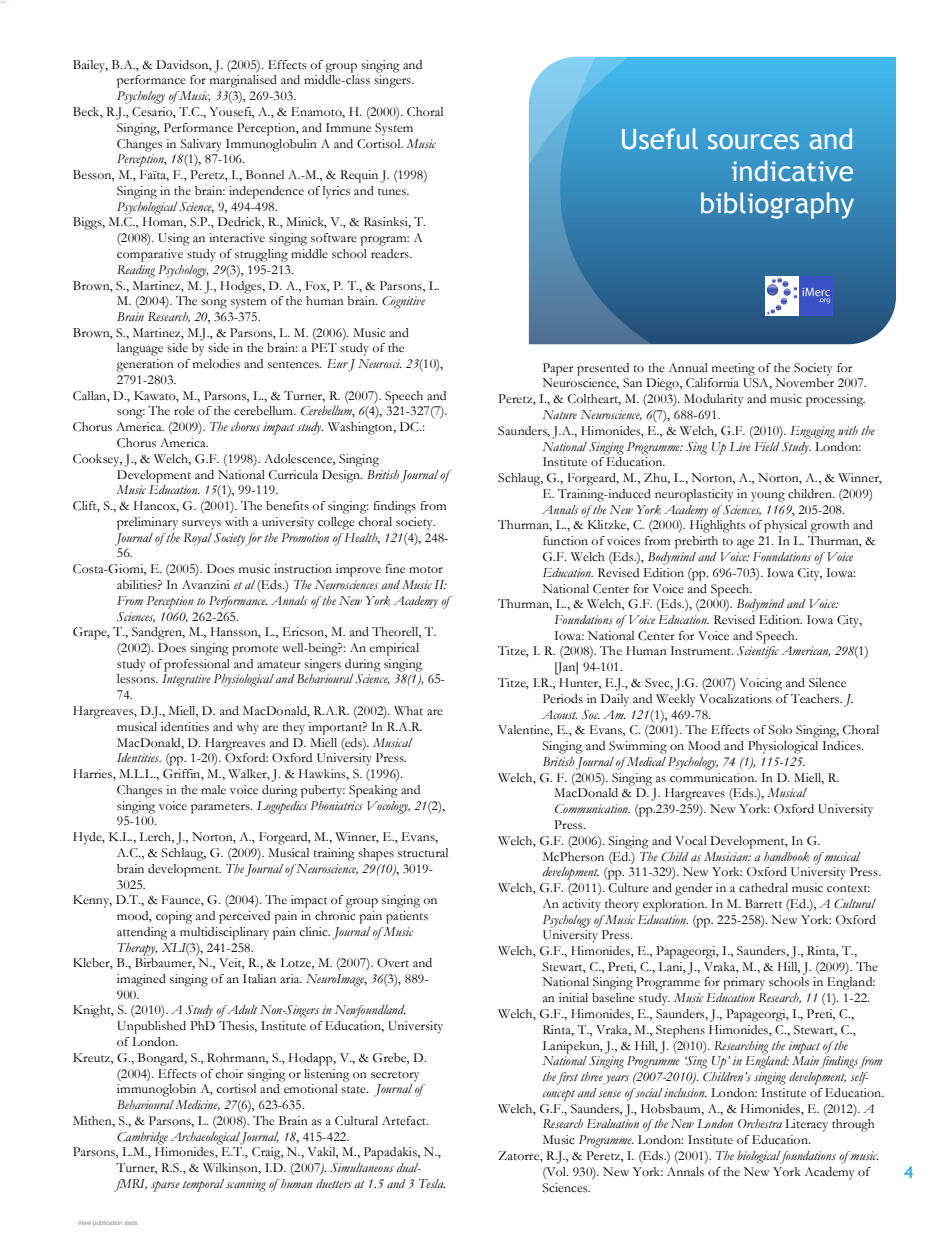 The image size is (952, 1233). Describe the element at coordinates (768, 497) in the page. I see `young` at that location.
